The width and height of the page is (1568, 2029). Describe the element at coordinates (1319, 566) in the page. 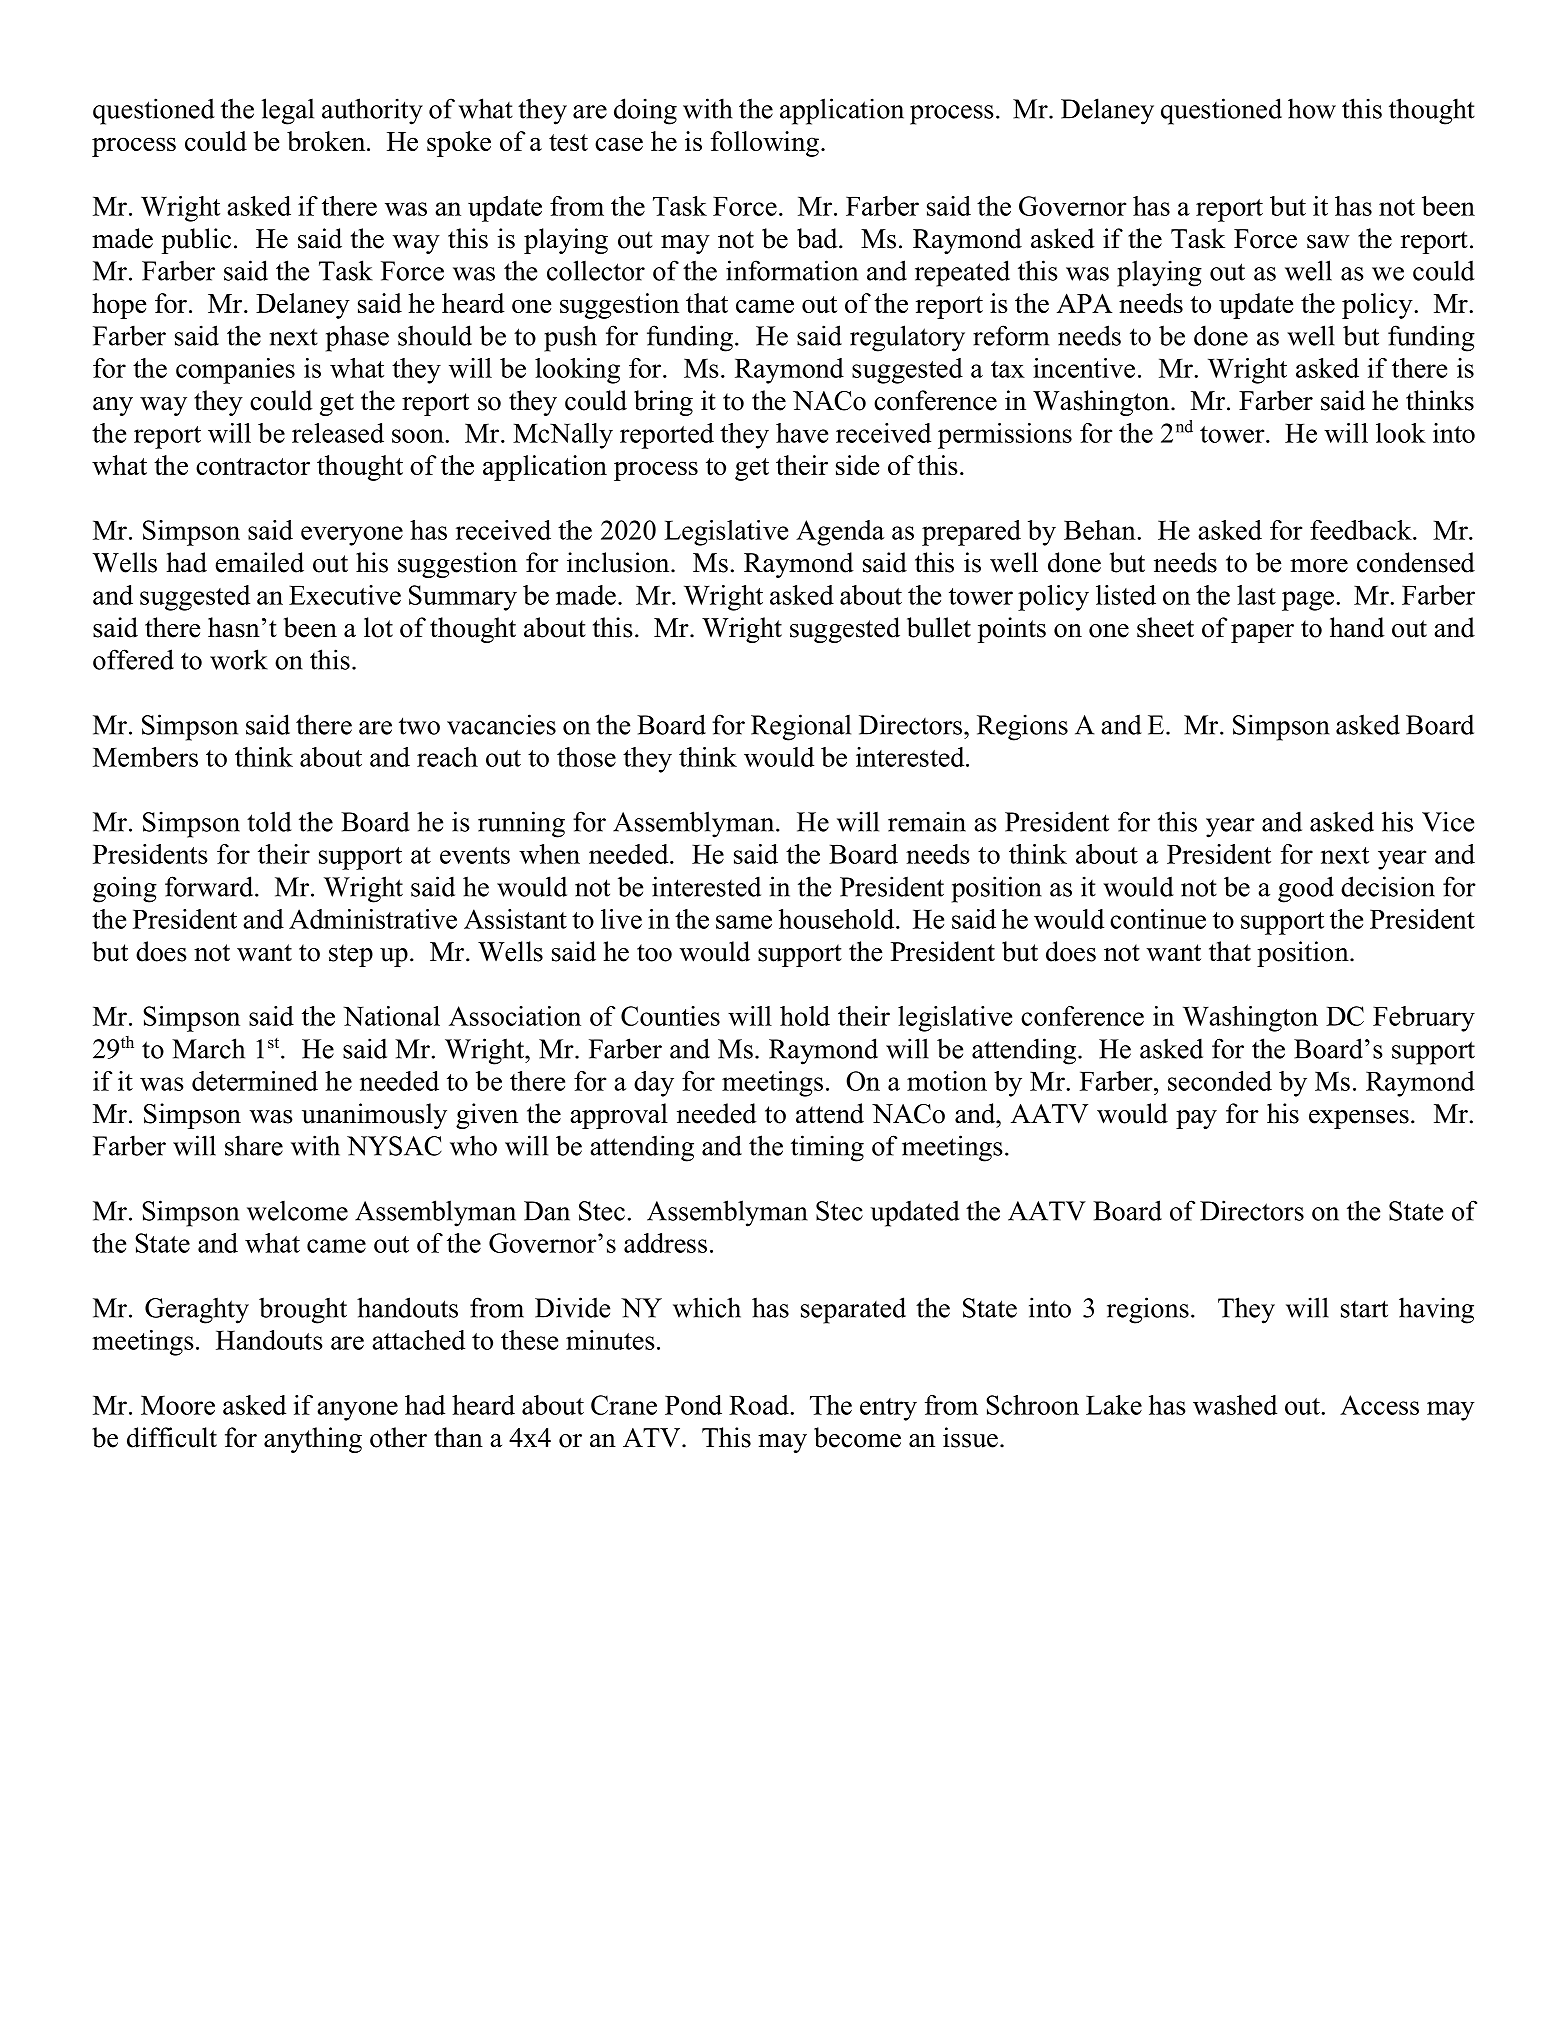

I see `more` at that location.
